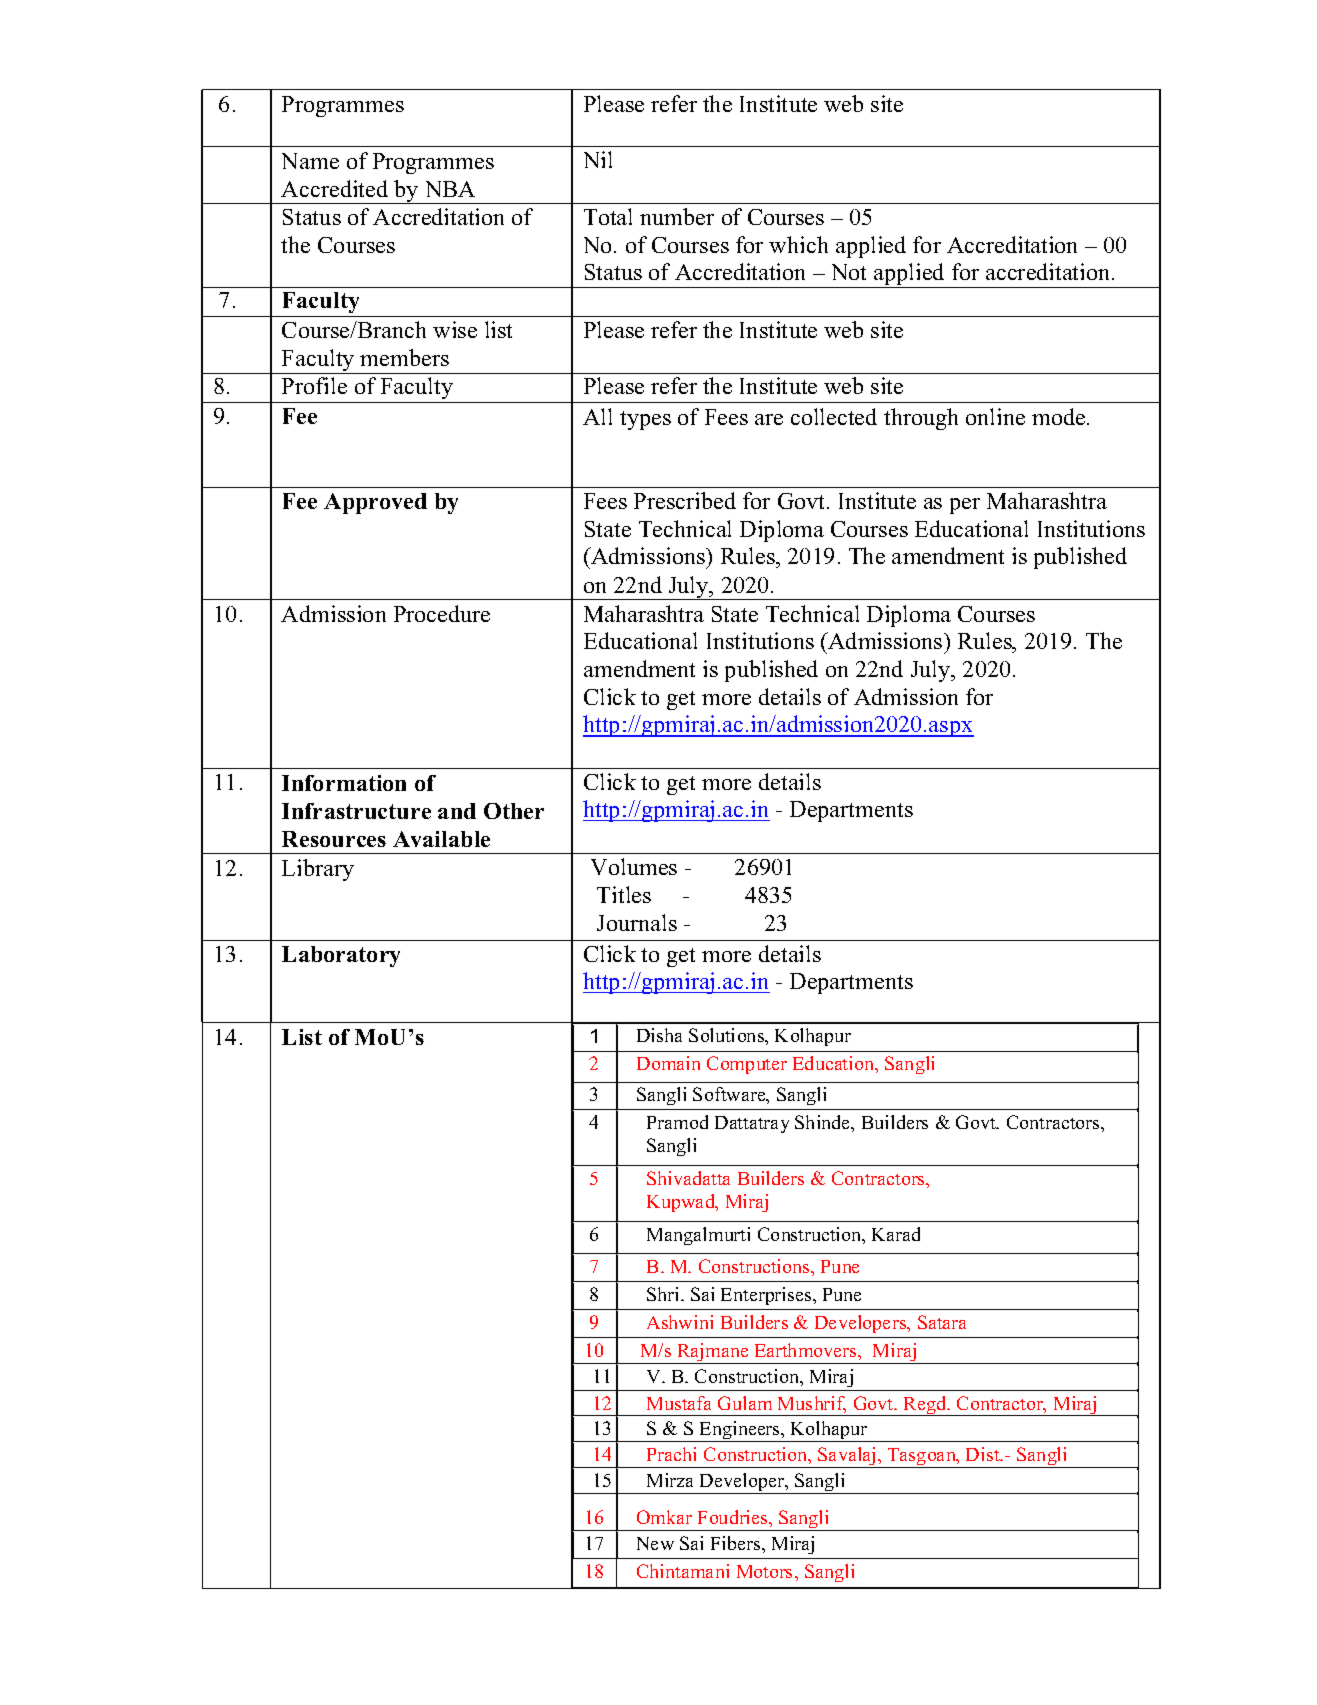 The height and width of the document is (1705, 1317). Describe the element at coordinates (634, 866) in the document. I see `Volumes` at that location.
